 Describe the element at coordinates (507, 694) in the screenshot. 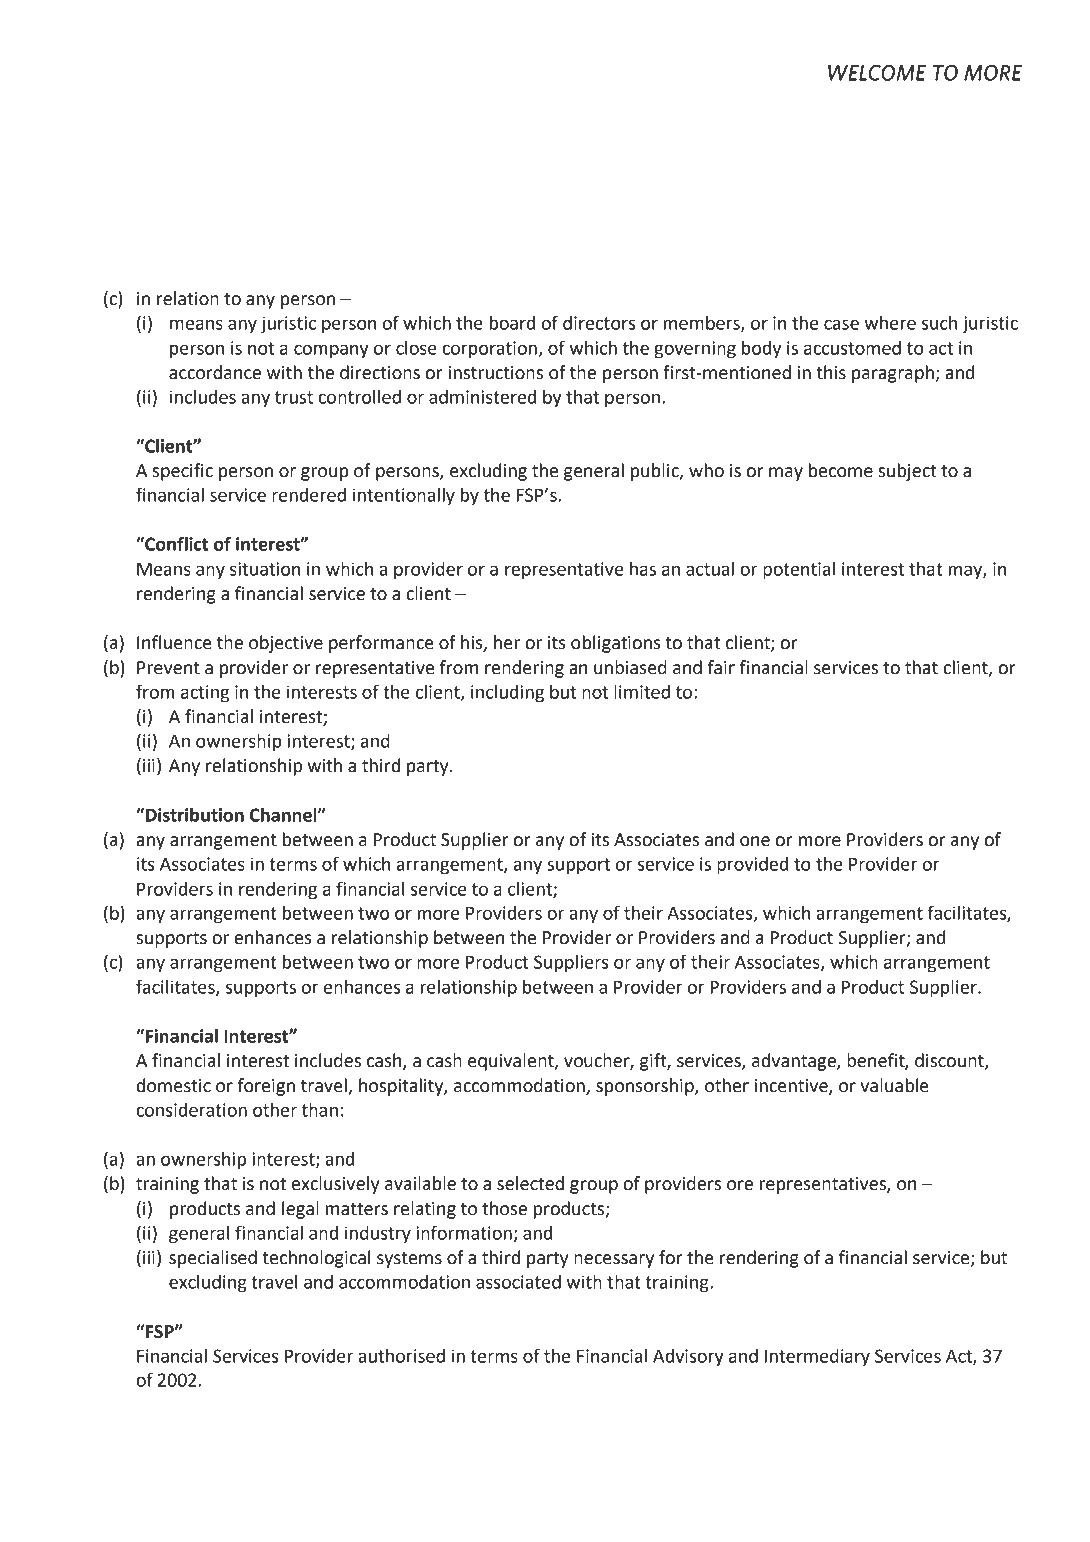

I see `including` at that location.
